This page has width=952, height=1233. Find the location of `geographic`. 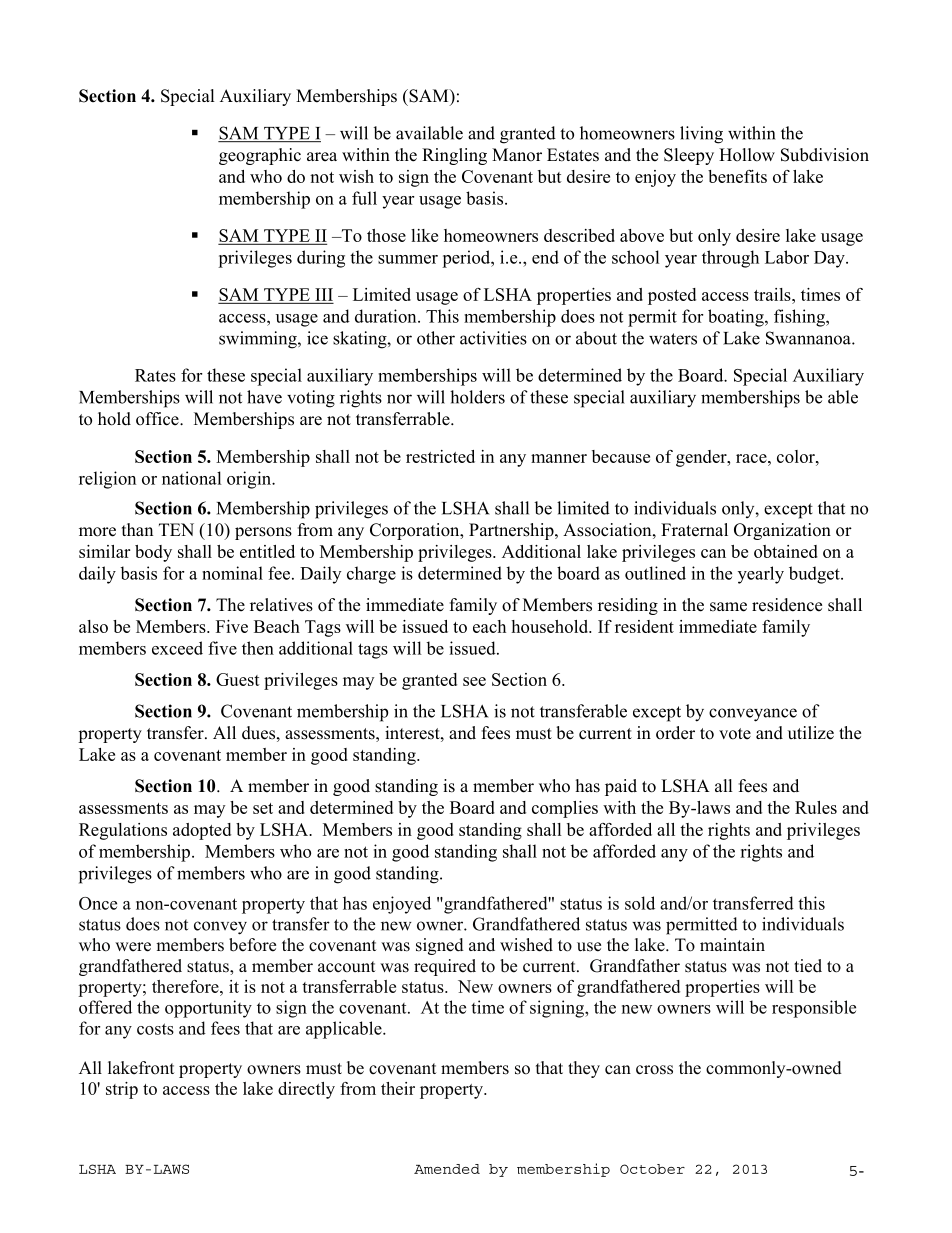

geographic is located at coordinates (260, 156).
